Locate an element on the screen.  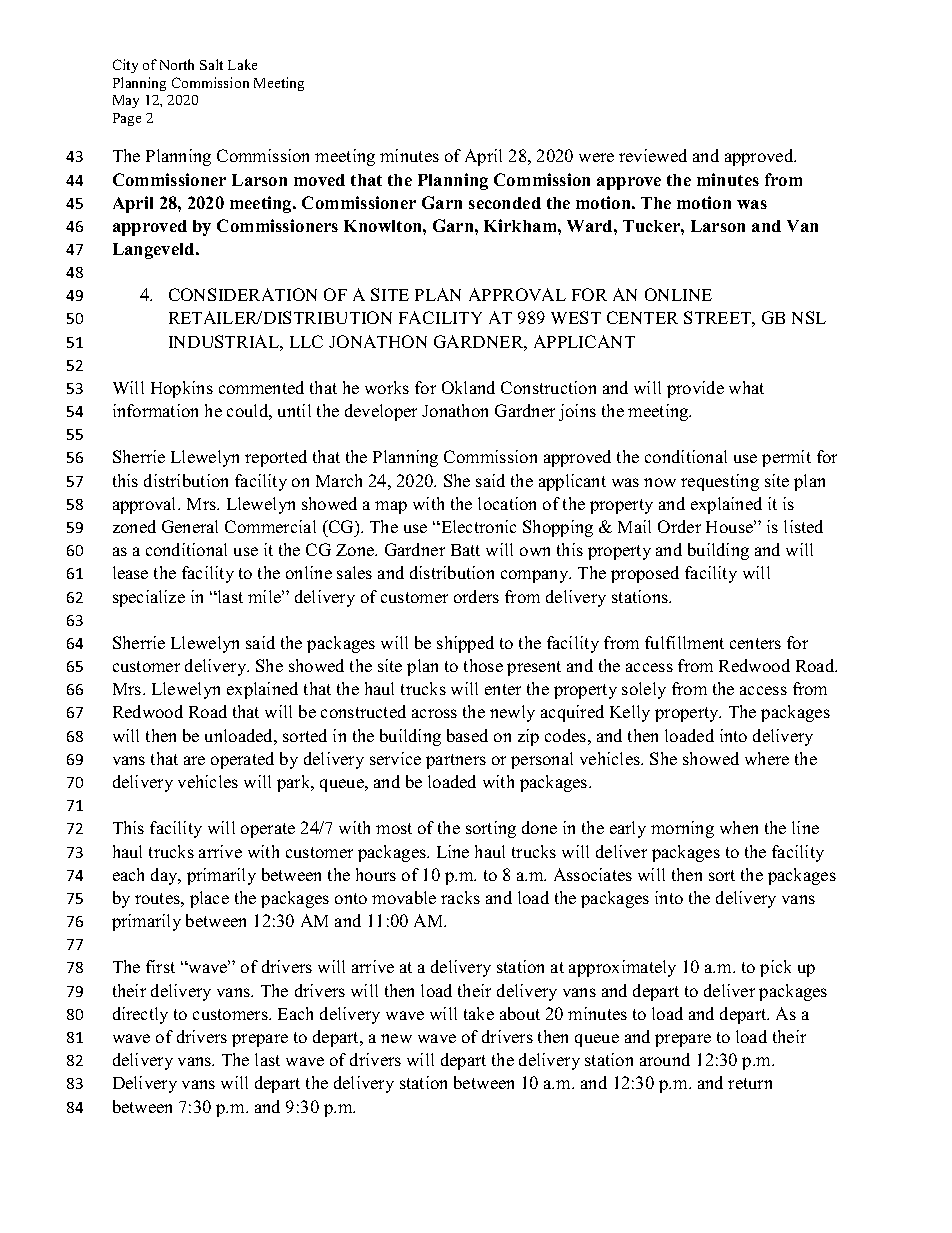
General is located at coordinates (190, 526).
